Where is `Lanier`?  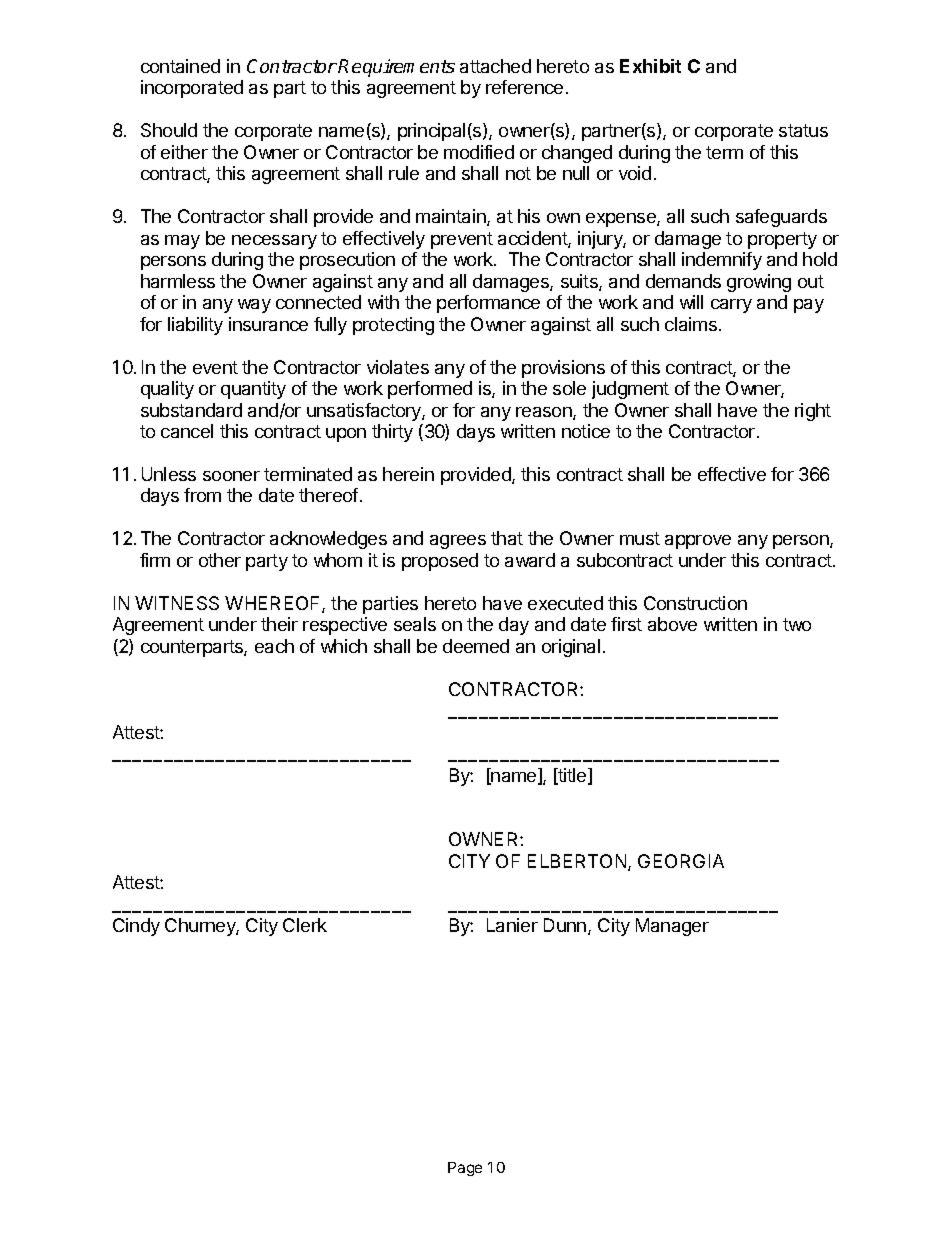 Lanier is located at coordinates (512, 925).
